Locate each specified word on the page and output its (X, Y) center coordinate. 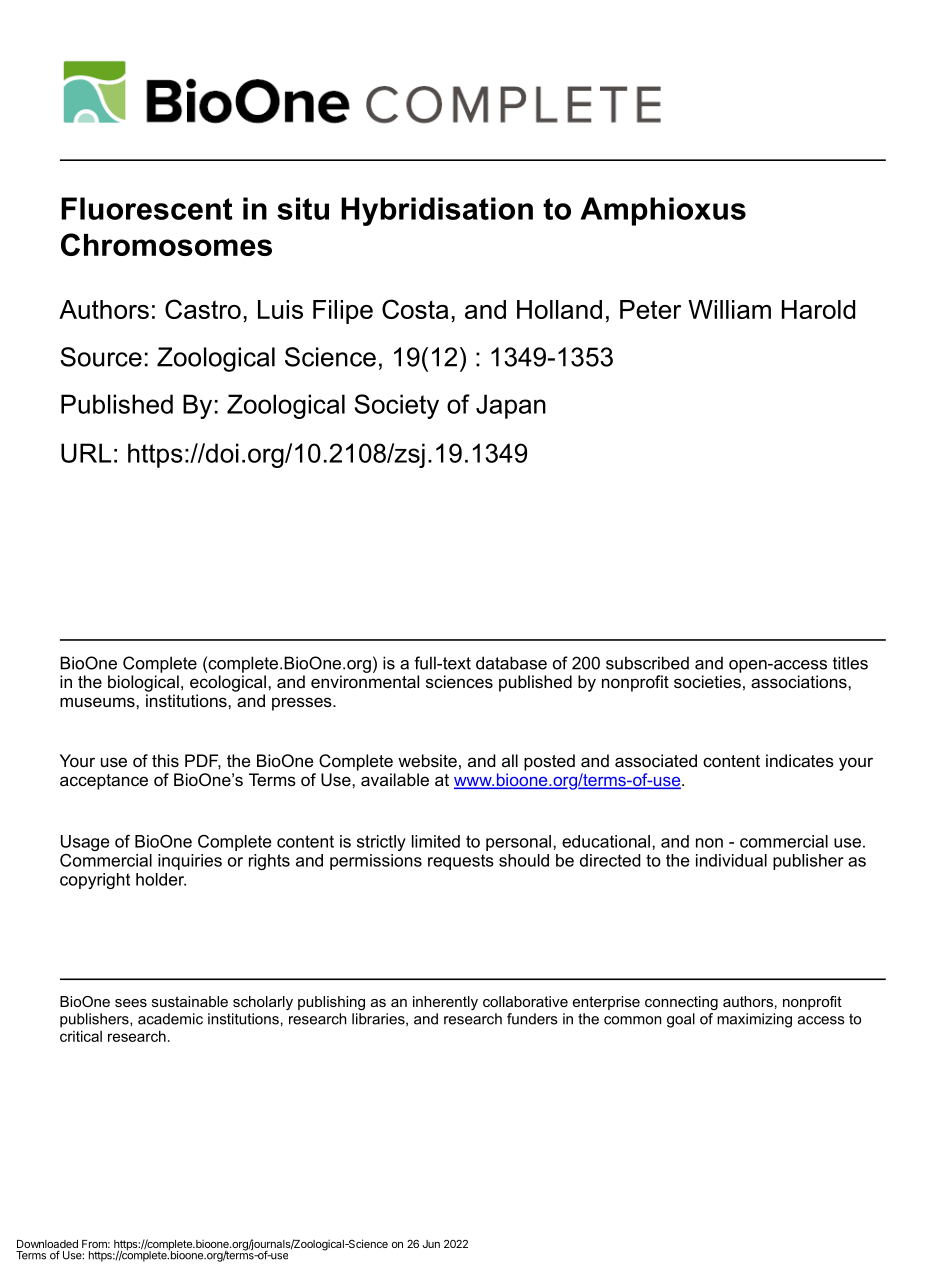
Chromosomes (166, 244)
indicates (800, 760)
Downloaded (47, 1244)
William (729, 309)
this (165, 760)
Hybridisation (437, 211)
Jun (431, 1244)
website (427, 760)
